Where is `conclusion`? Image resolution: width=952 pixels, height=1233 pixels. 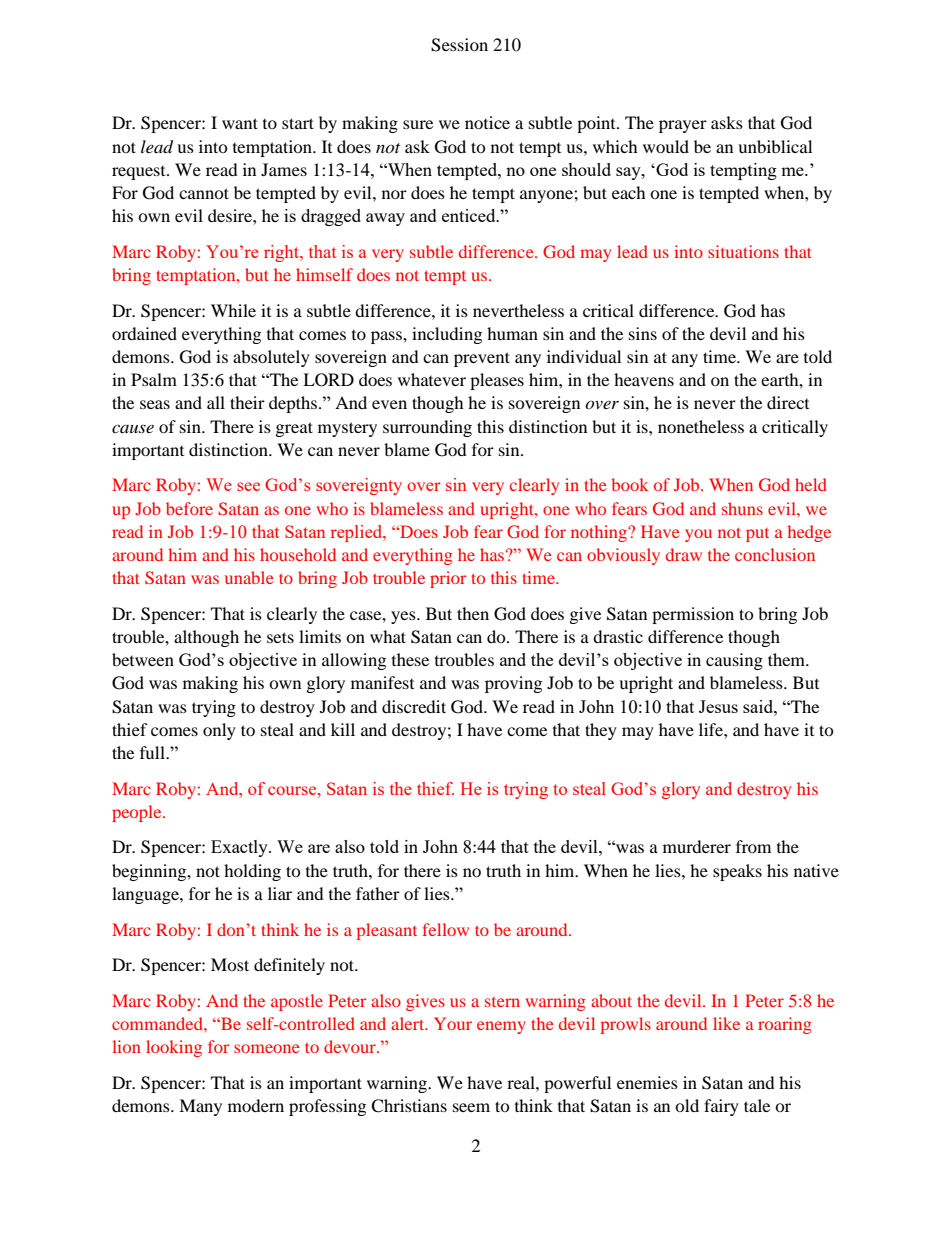 conclusion is located at coordinates (775, 554).
